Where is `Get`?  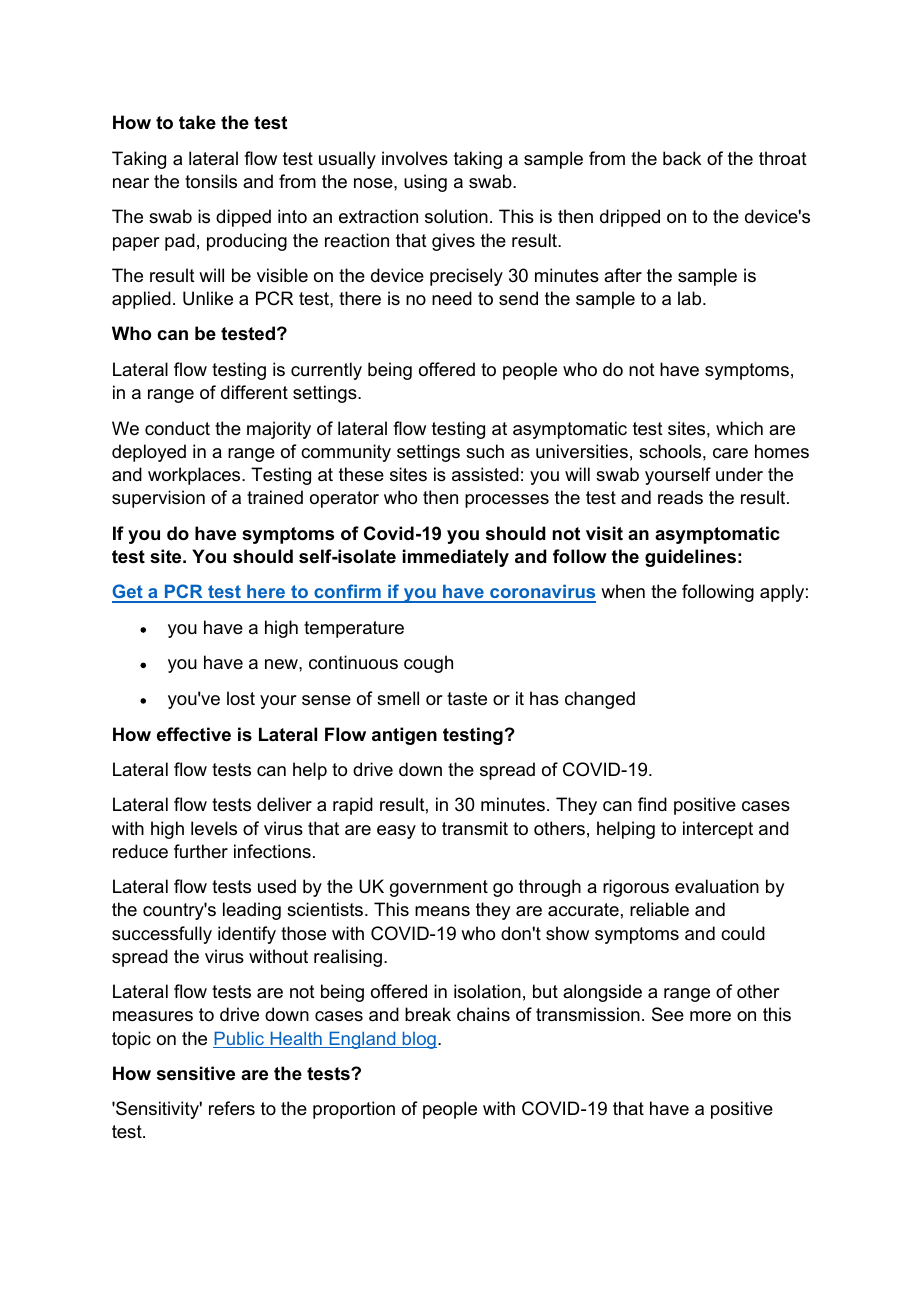 Get is located at coordinates (128, 593).
